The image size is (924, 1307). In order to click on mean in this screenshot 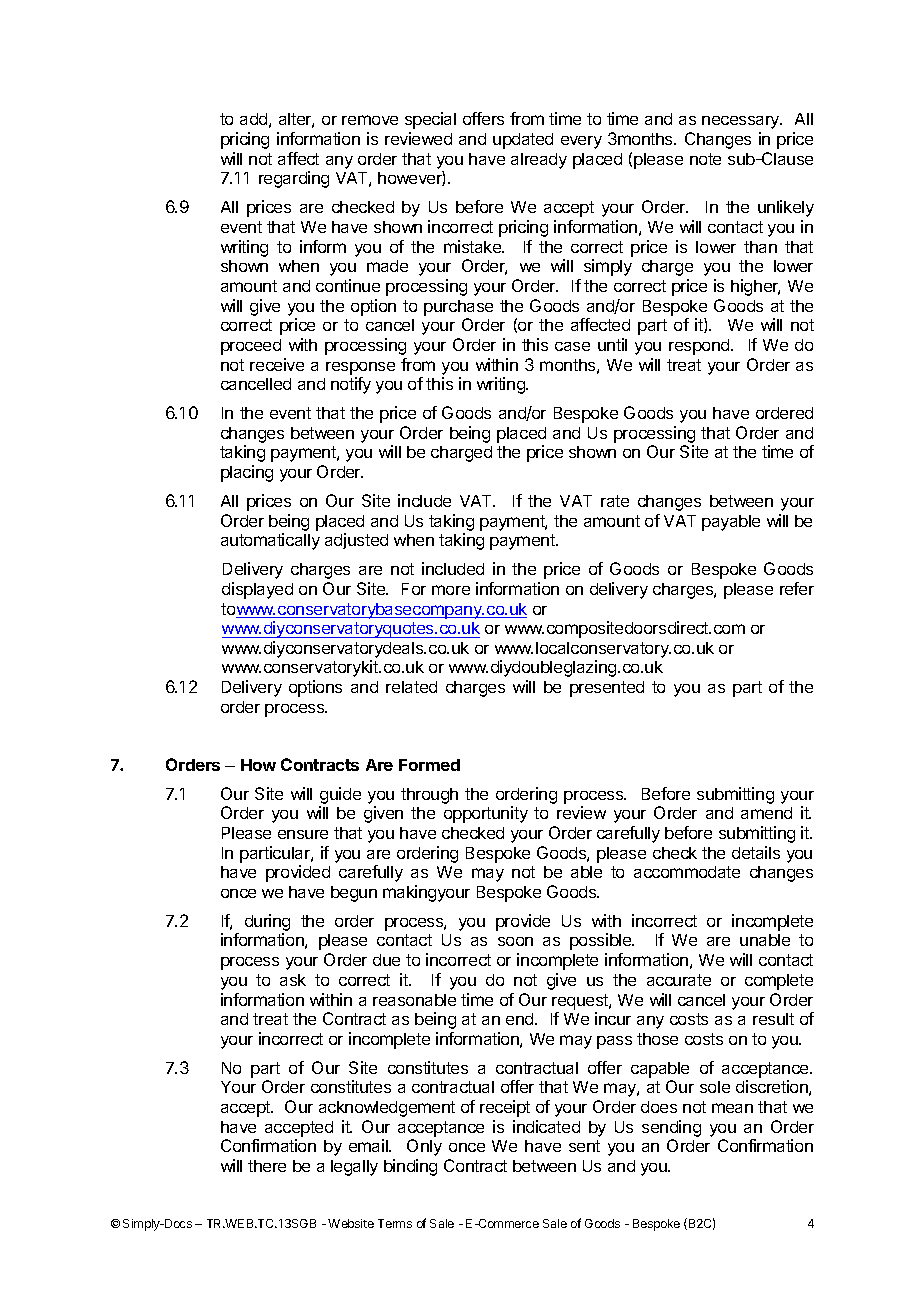, I will do `click(732, 1108)`.
